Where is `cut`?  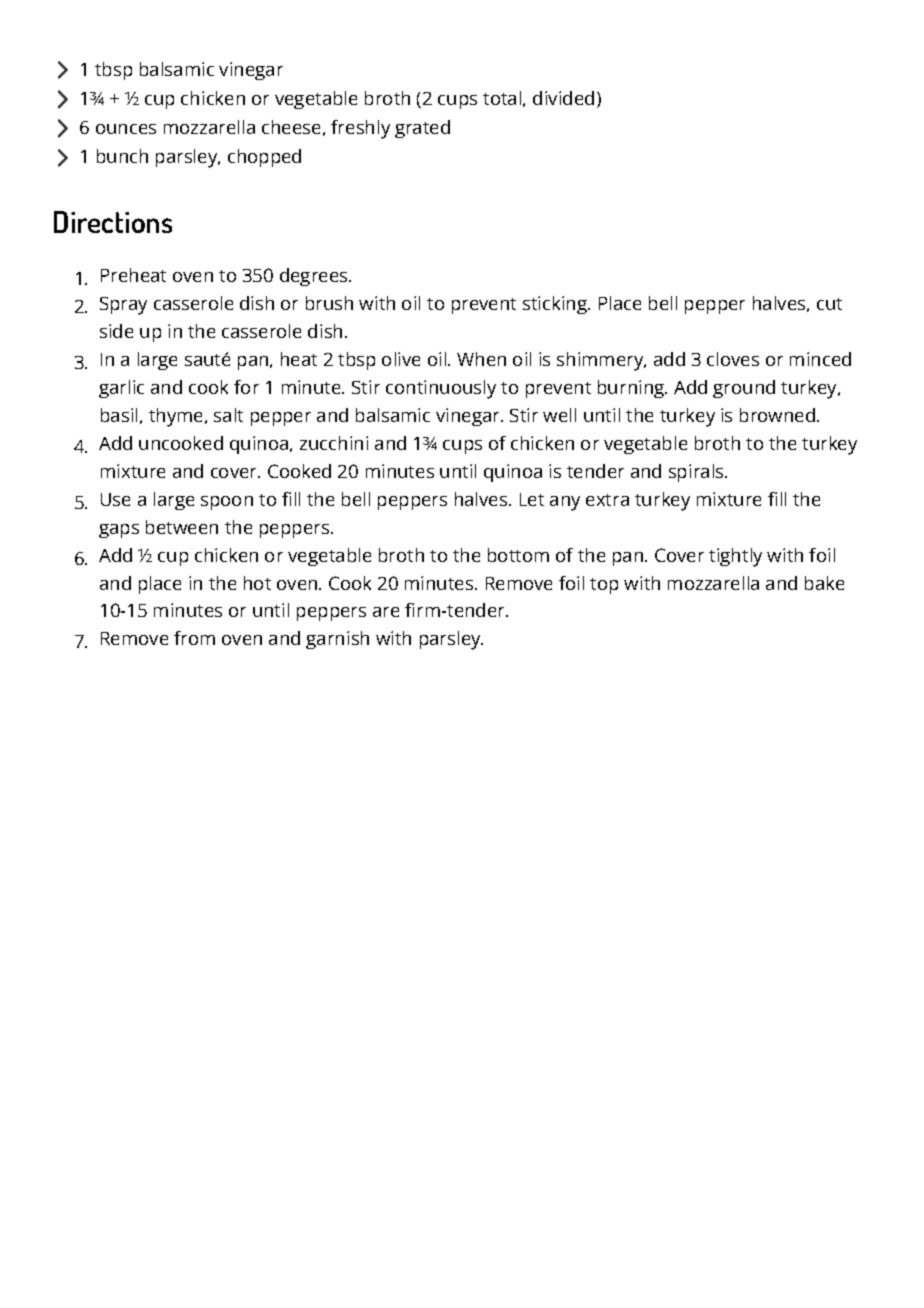
cut is located at coordinates (829, 304).
